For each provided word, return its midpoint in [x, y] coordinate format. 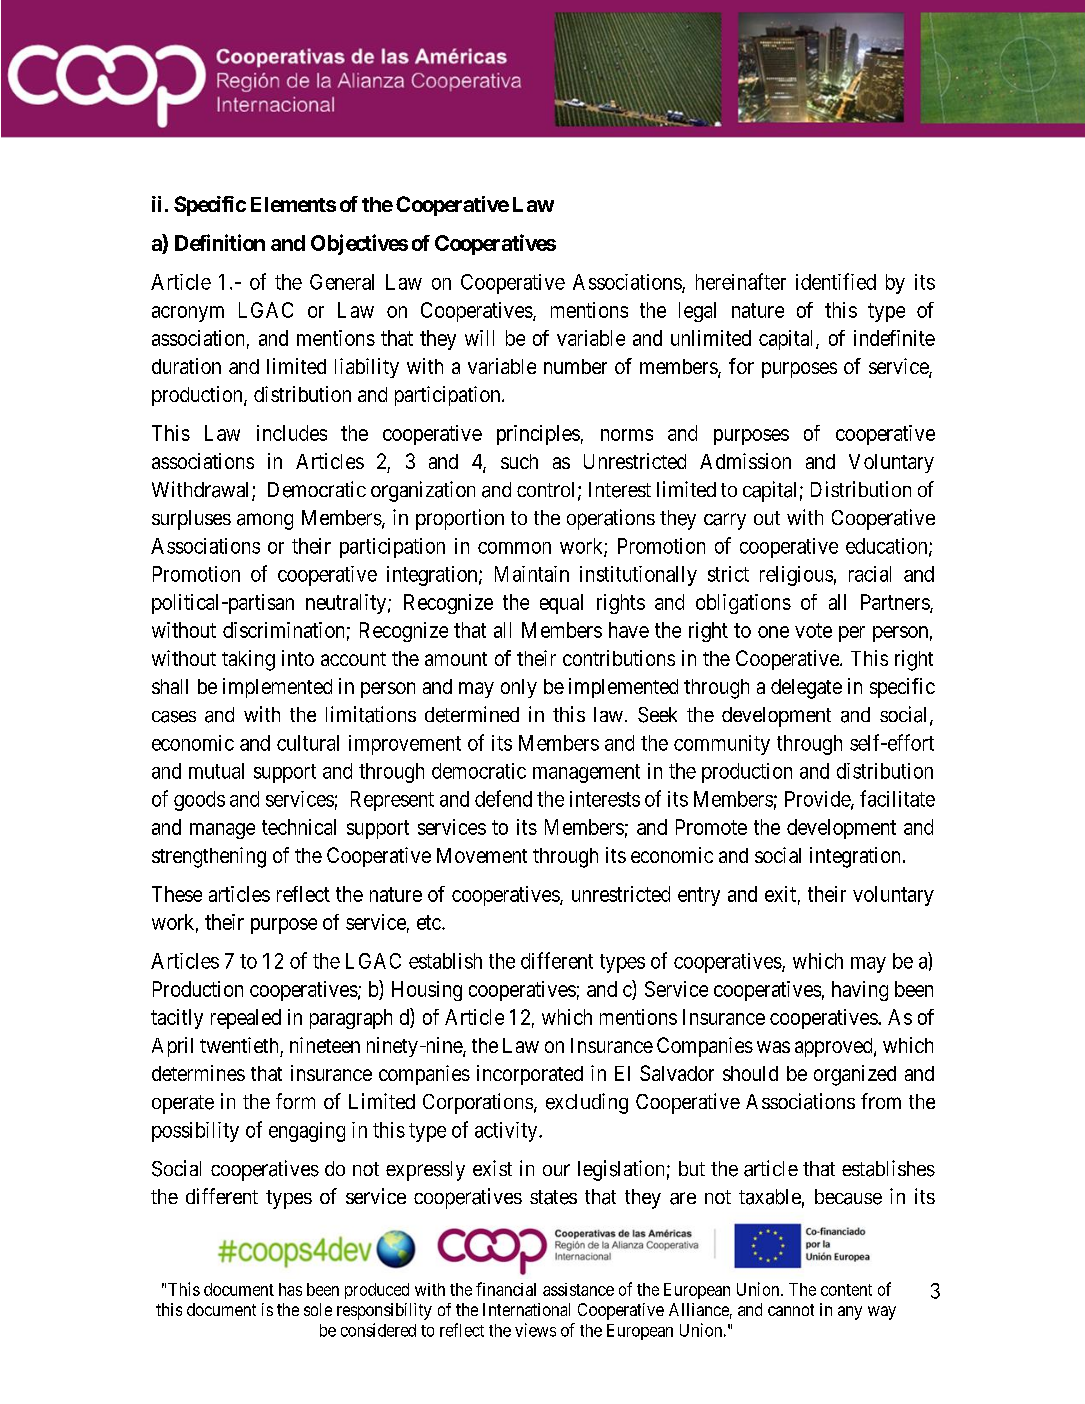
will [479, 338]
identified [836, 281]
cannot [791, 1310]
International [526, 1309]
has [290, 1289]
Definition [220, 242]
